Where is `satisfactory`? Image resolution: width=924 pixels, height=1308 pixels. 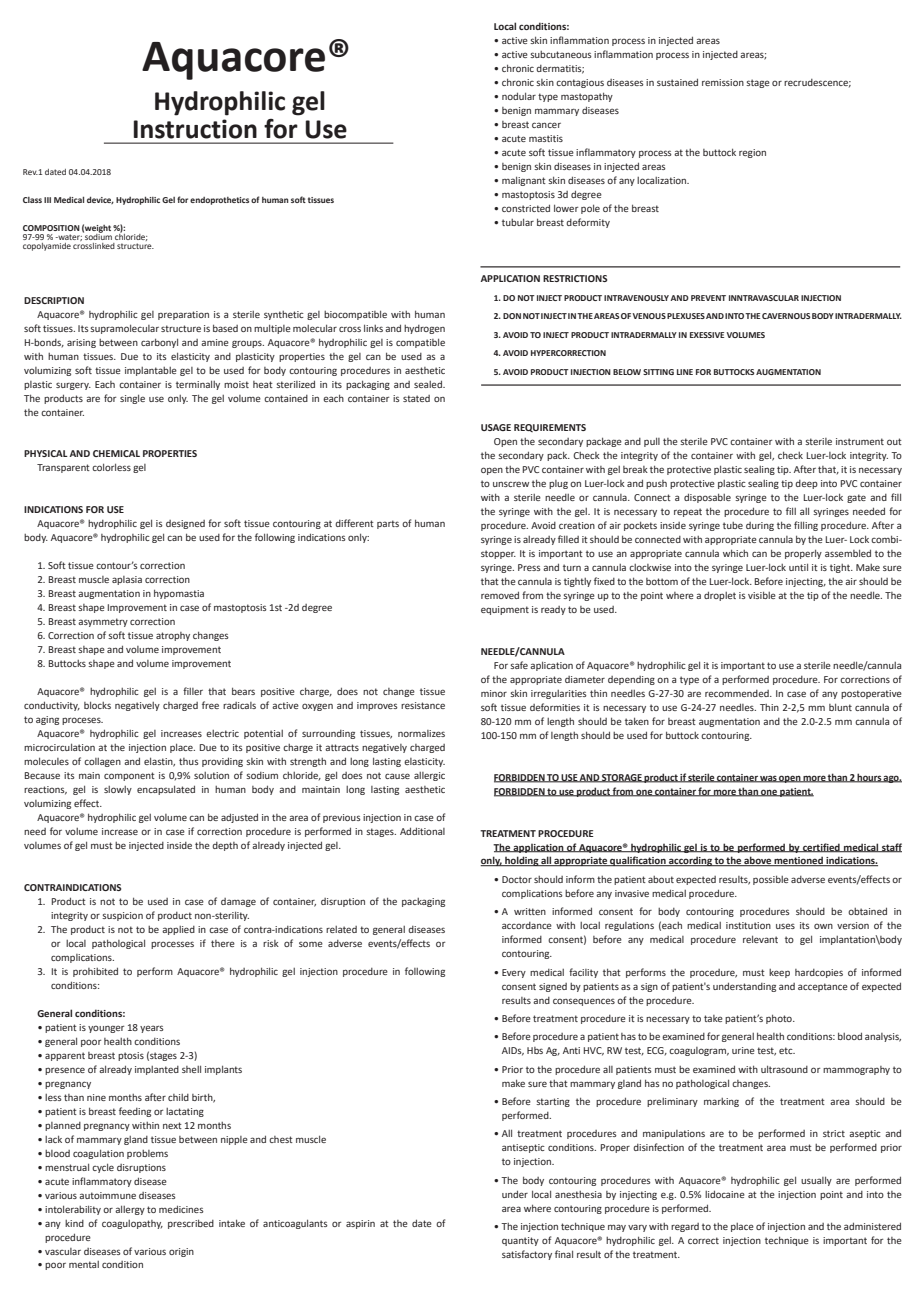
satisfactory is located at coordinates (527, 1255).
